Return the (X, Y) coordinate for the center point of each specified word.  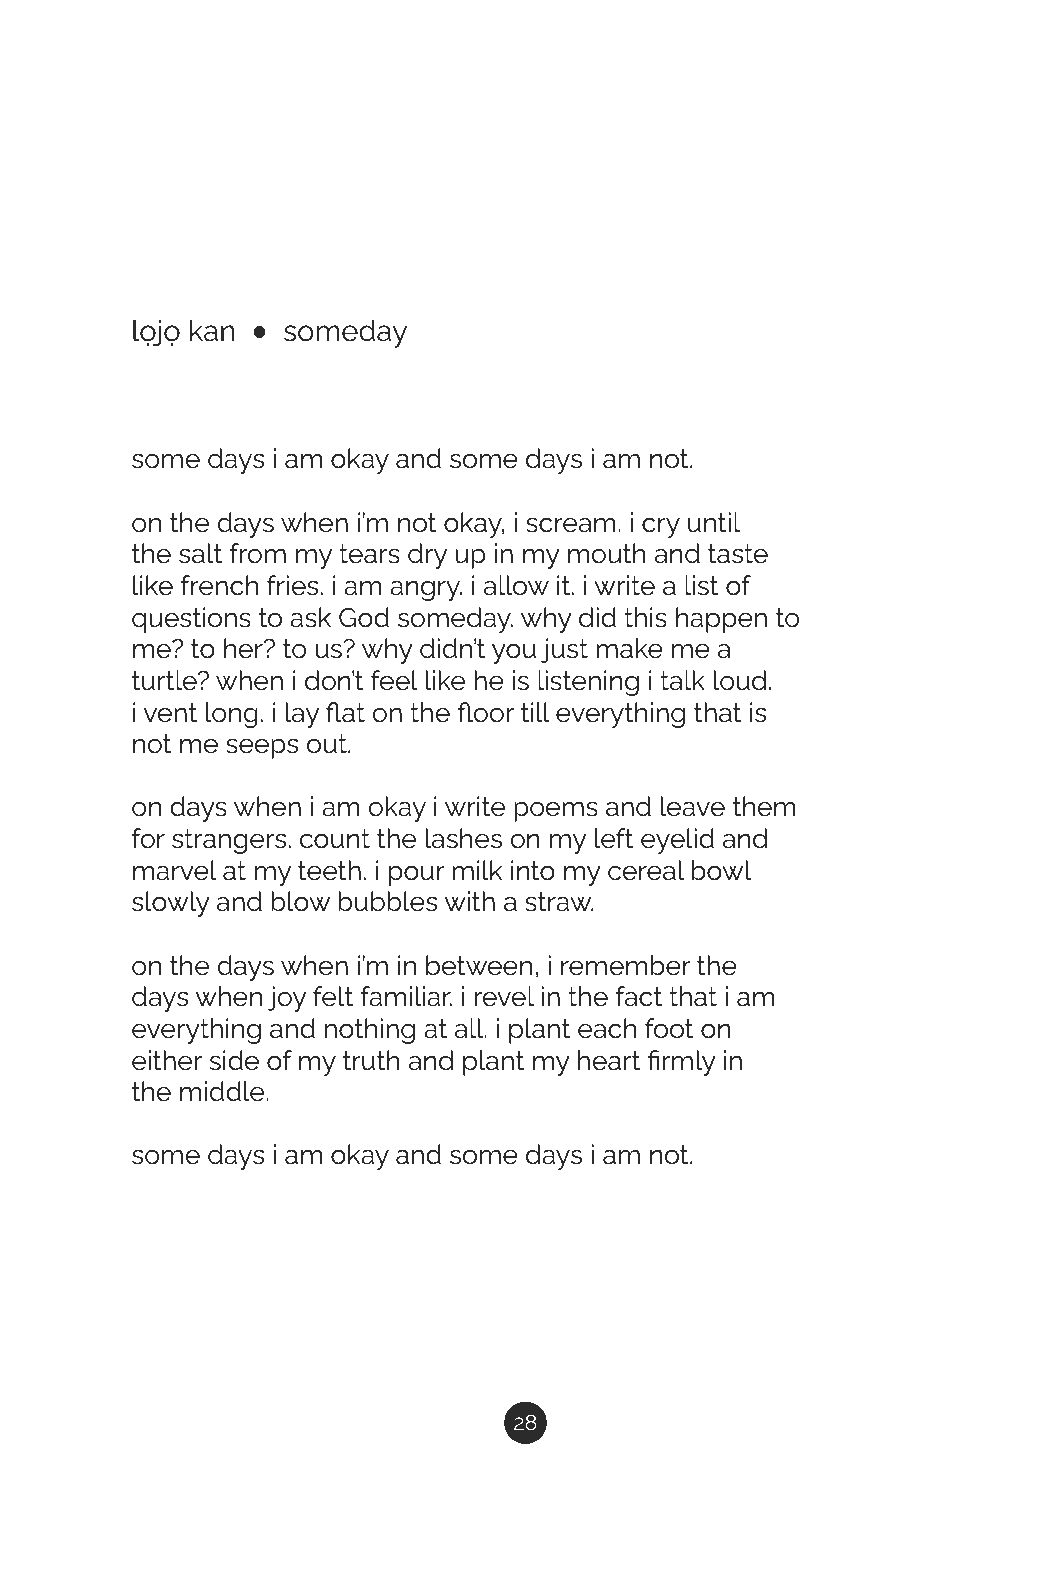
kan (212, 330)
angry (426, 591)
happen (721, 620)
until (714, 522)
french (219, 585)
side (234, 1060)
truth (371, 1060)
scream (571, 525)
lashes (464, 838)
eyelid (677, 841)
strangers (229, 841)
